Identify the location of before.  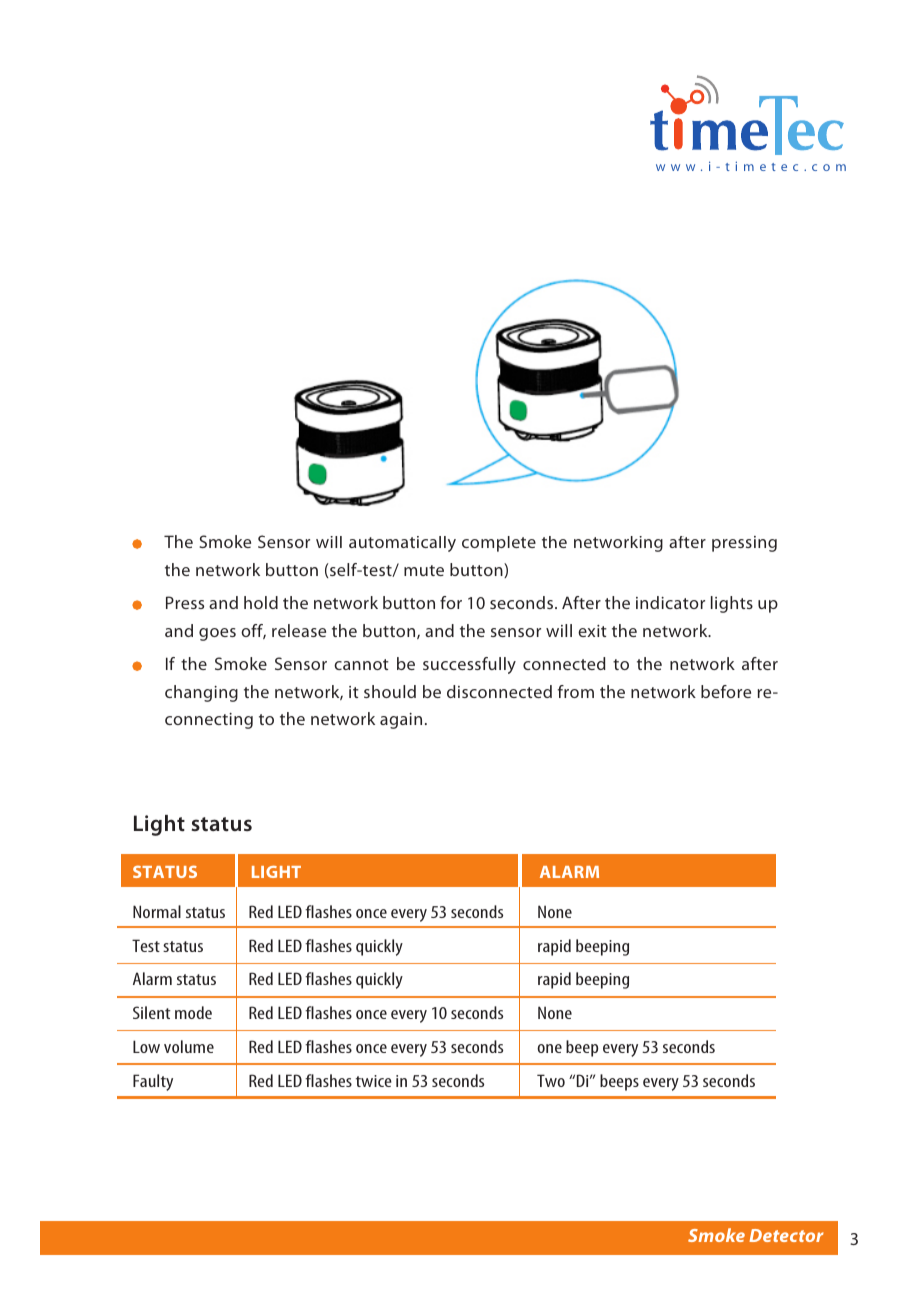
(726, 691).
